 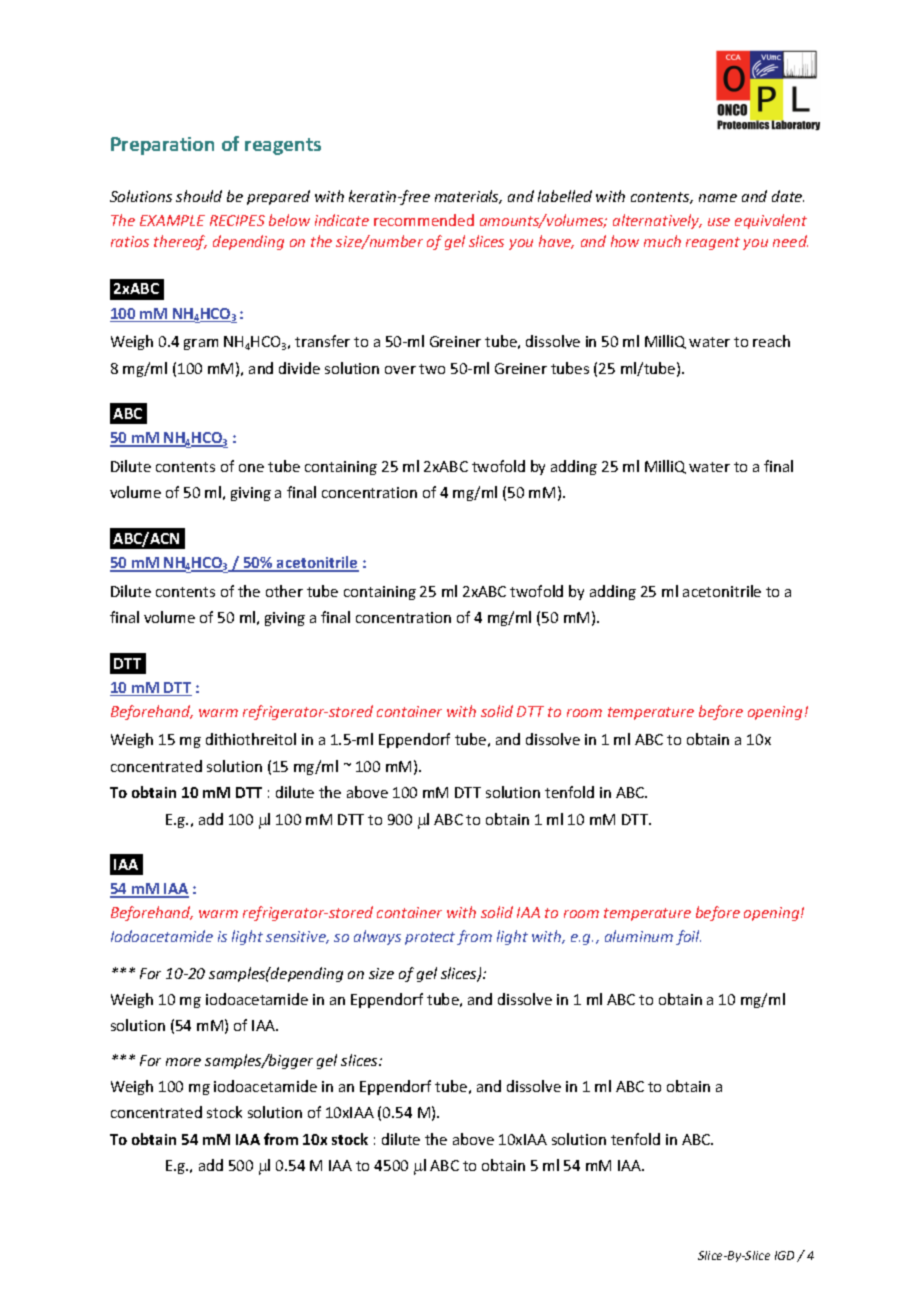 What do you see at coordinates (424, 220) in the document?
I see `recommended` at bounding box center [424, 220].
